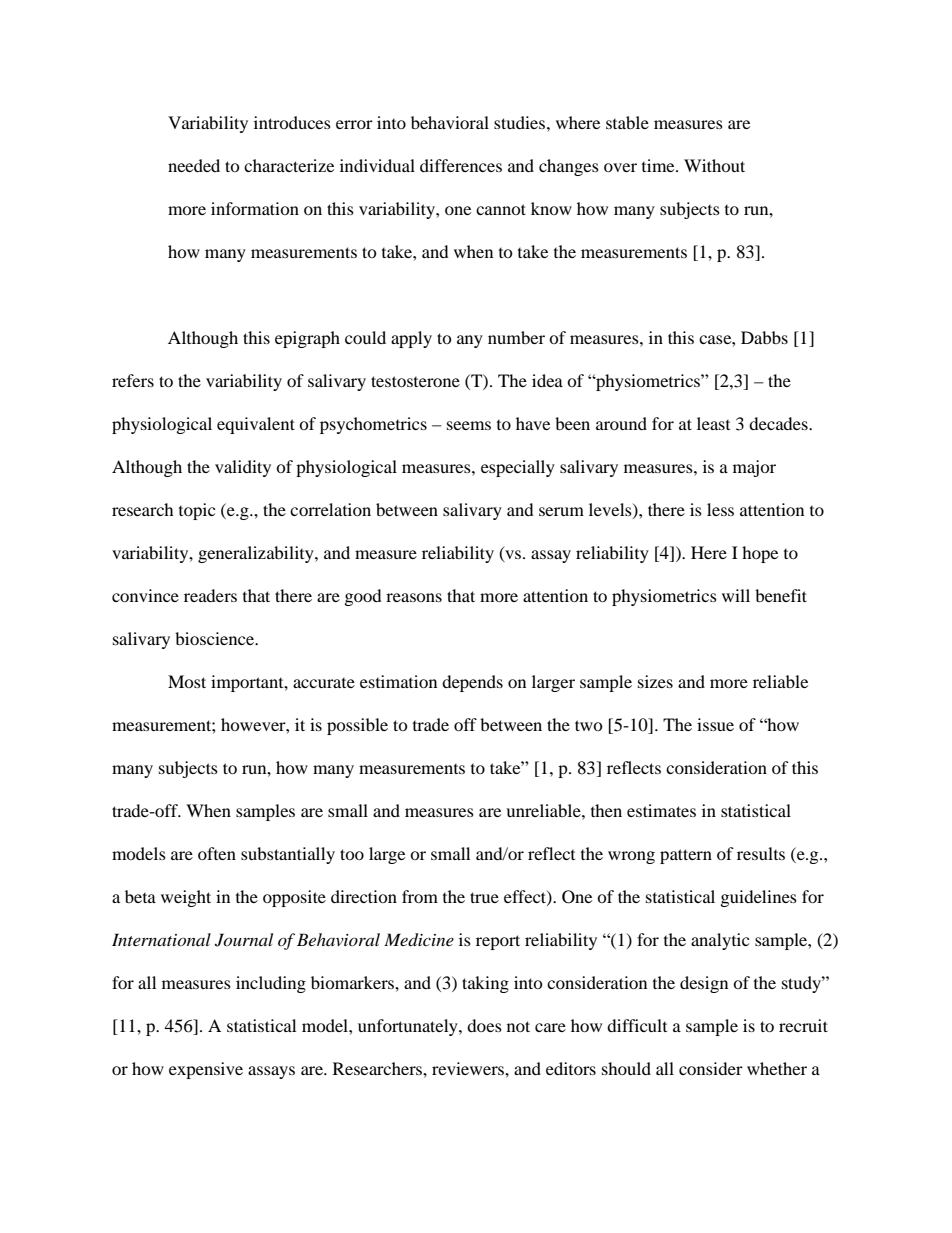 The image size is (952, 1233). What do you see at coordinates (472, 683) in the document?
I see `depends` at bounding box center [472, 683].
